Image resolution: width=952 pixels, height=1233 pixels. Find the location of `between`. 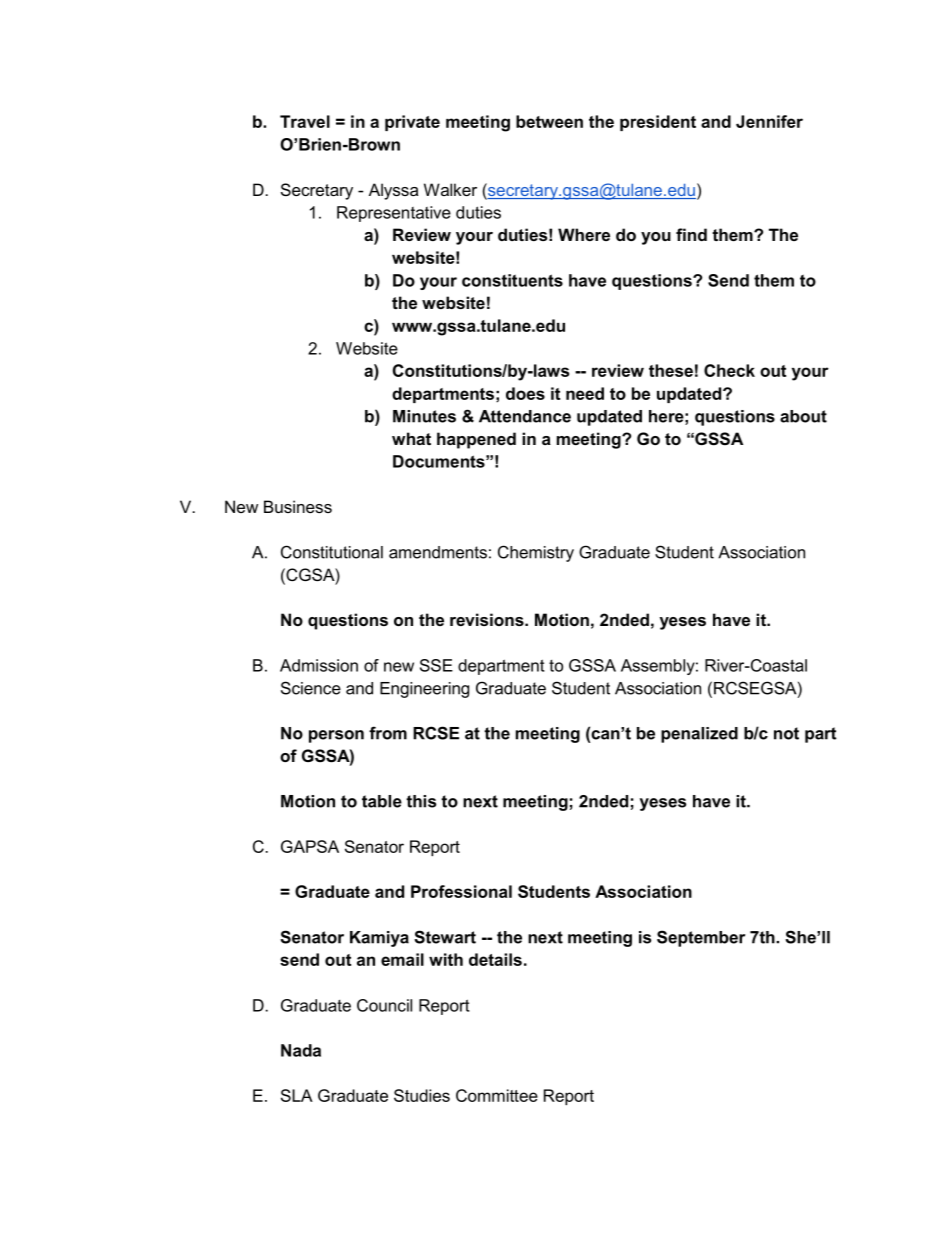

between is located at coordinates (549, 121).
